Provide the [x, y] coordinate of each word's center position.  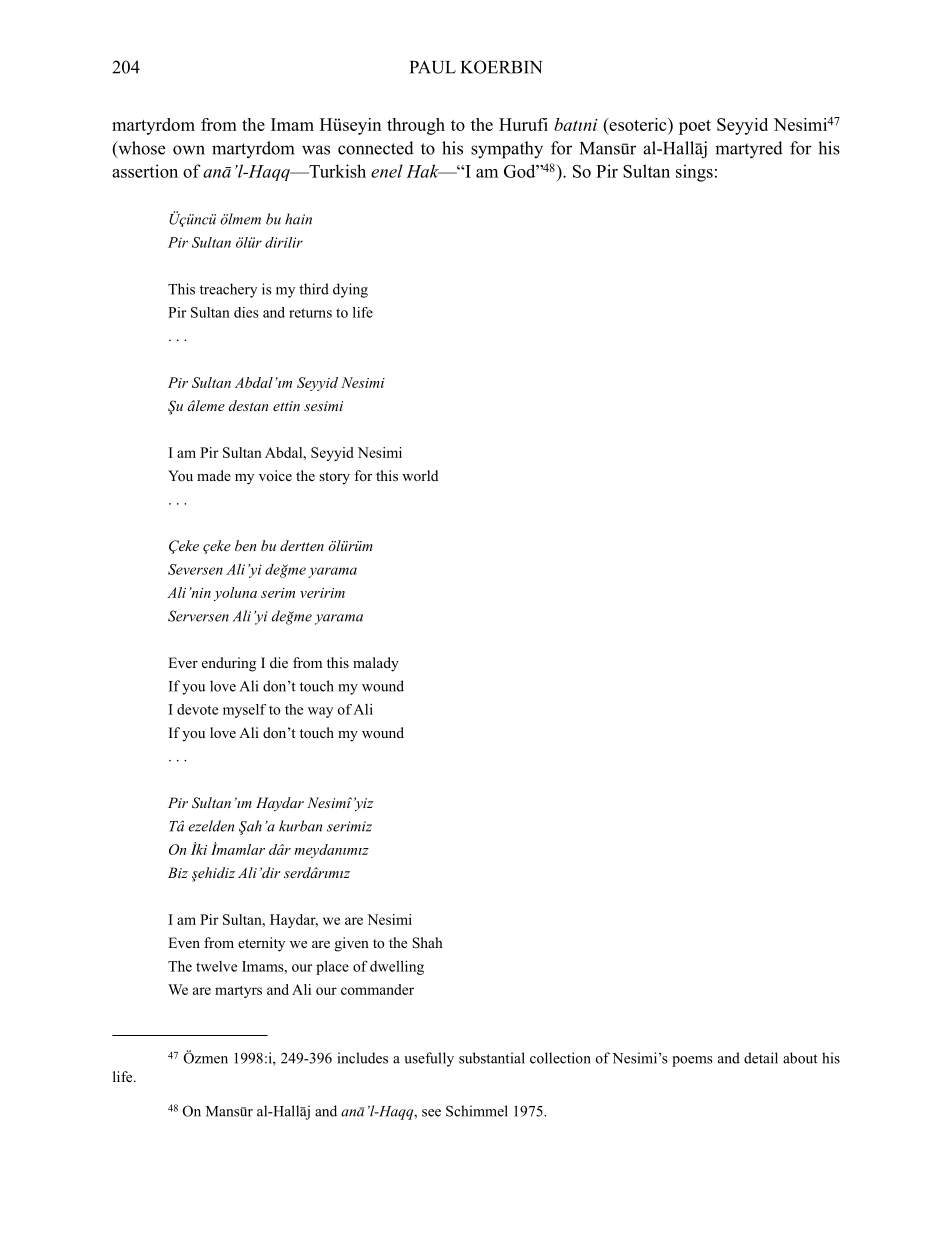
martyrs [238, 992]
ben [245, 545]
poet [695, 127]
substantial [492, 1058]
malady [376, 664]
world [420, 475]
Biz [178, 872]
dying [350, 290]
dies [246, 312]
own [189, 150]
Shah [427, 943]
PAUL [433, 67]
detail [761, 1058]
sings [694, 173]
